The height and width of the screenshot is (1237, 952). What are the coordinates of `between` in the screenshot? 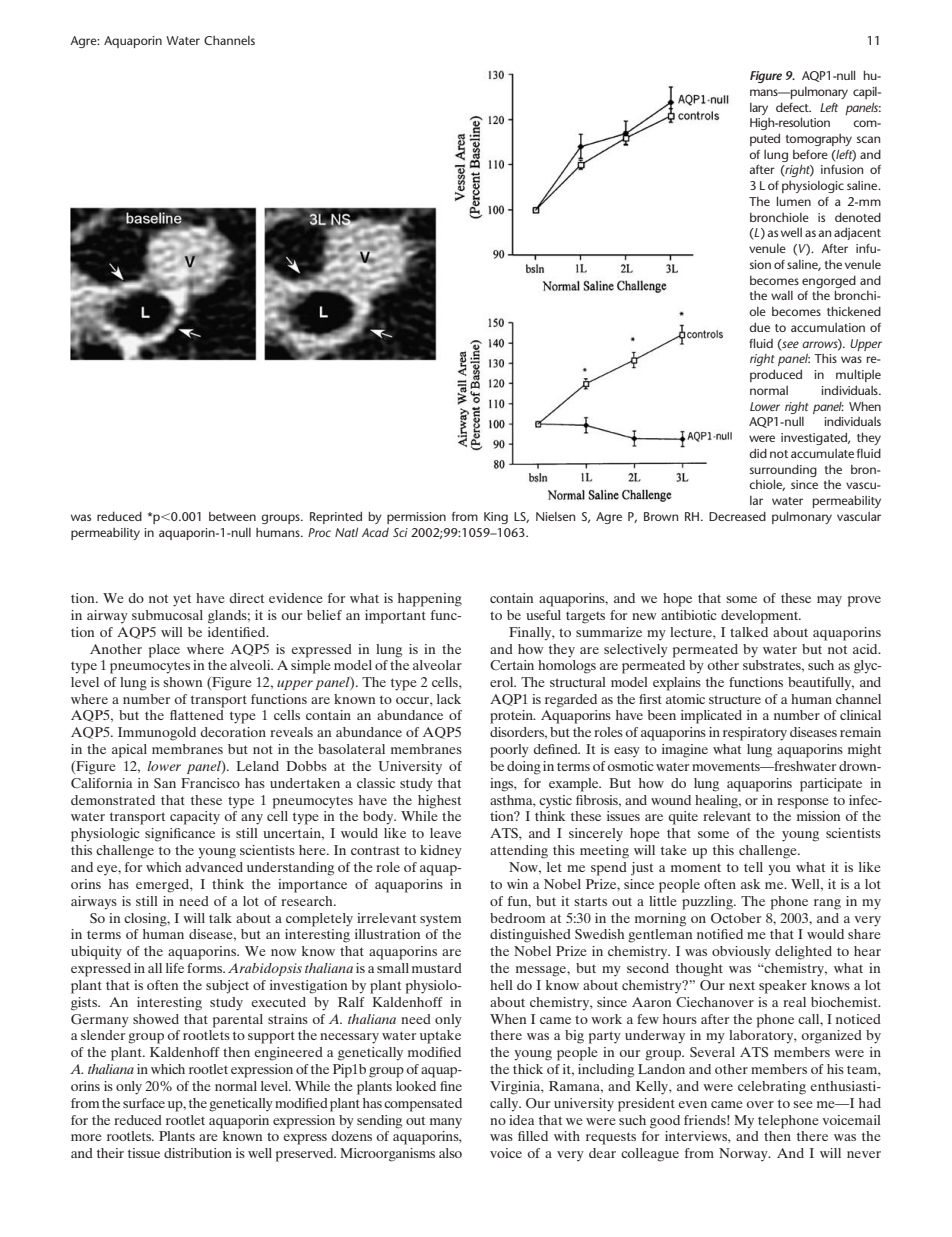 It's located at (232, 516).
